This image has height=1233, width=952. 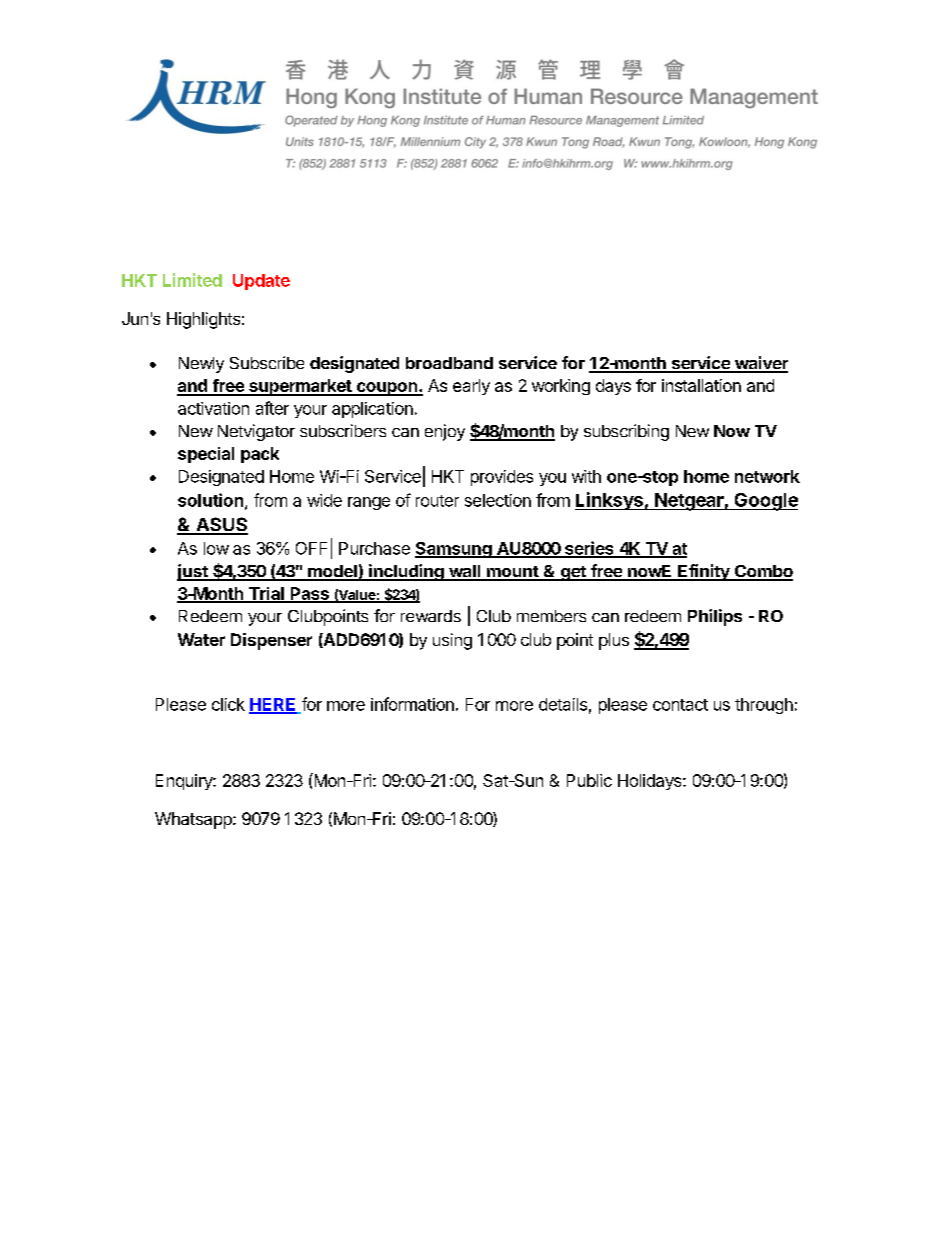 I want to click on enjoy, so click(x=445, y=432).
